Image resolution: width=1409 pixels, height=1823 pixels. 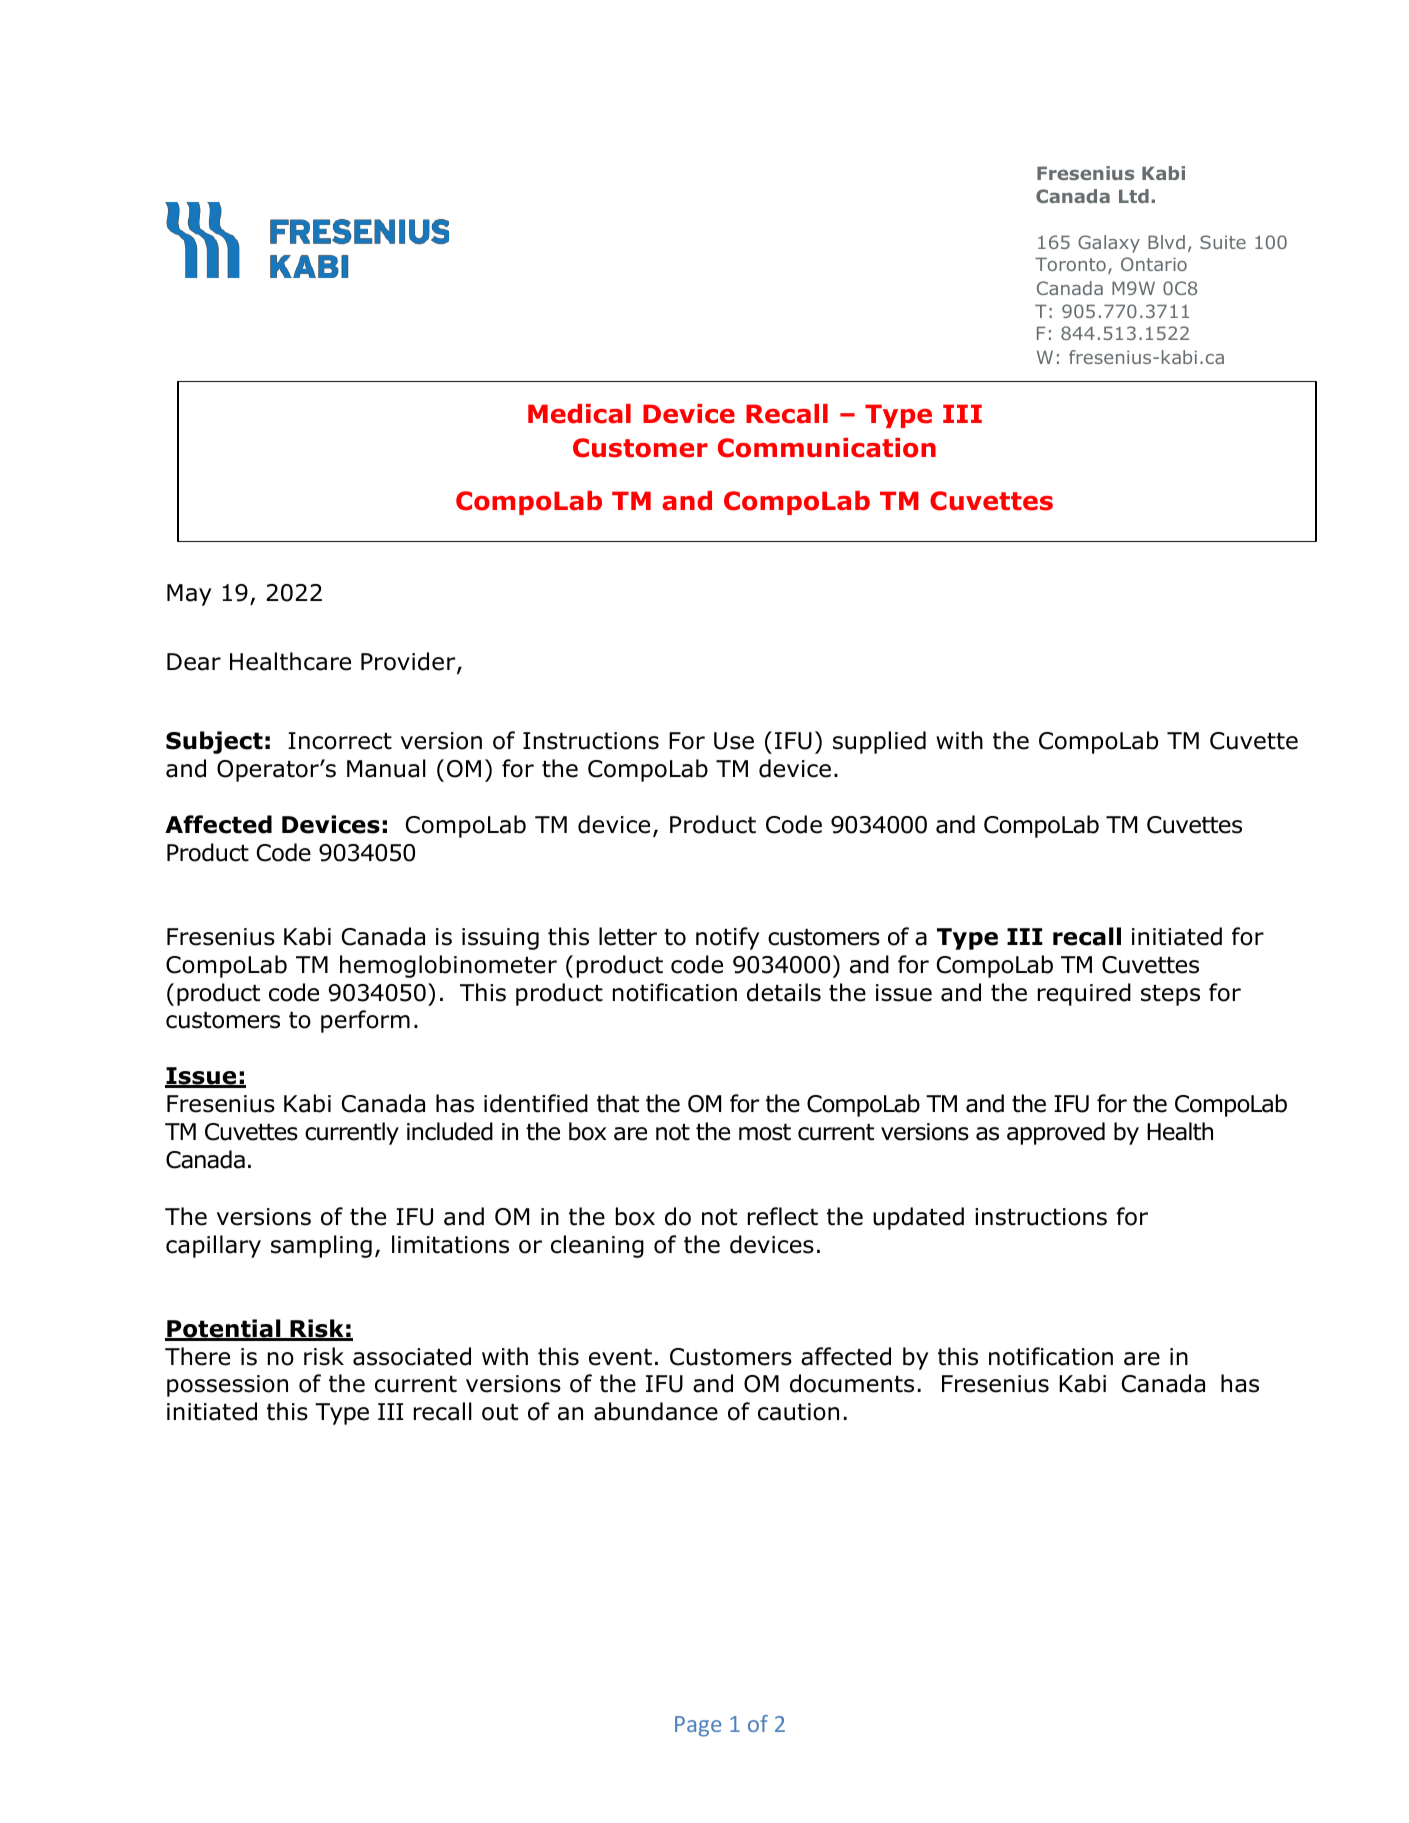 I want to click on Galaxy, so click(x=1109, y=244).
